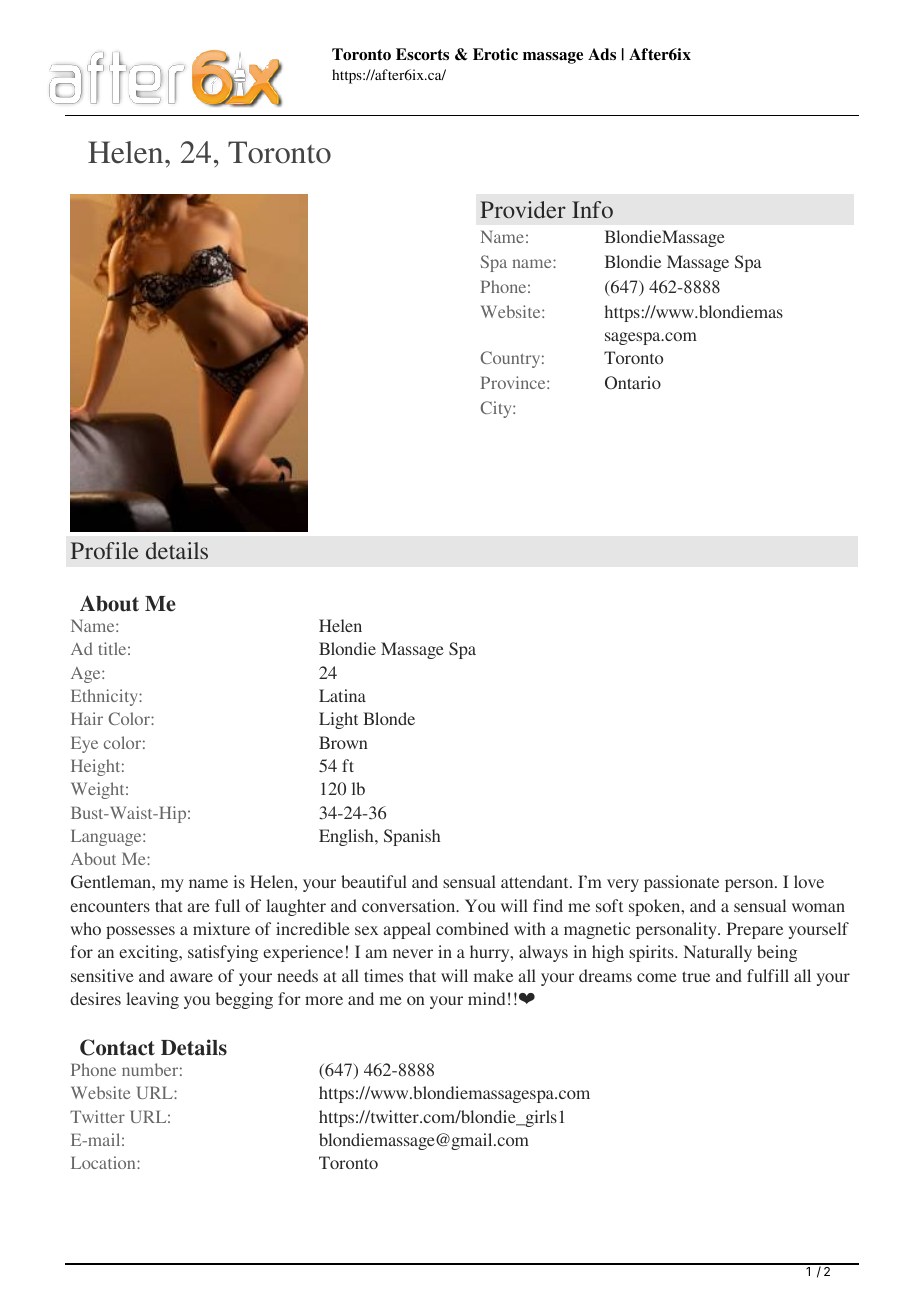  I want to click on Eye, so click(84, 744).
